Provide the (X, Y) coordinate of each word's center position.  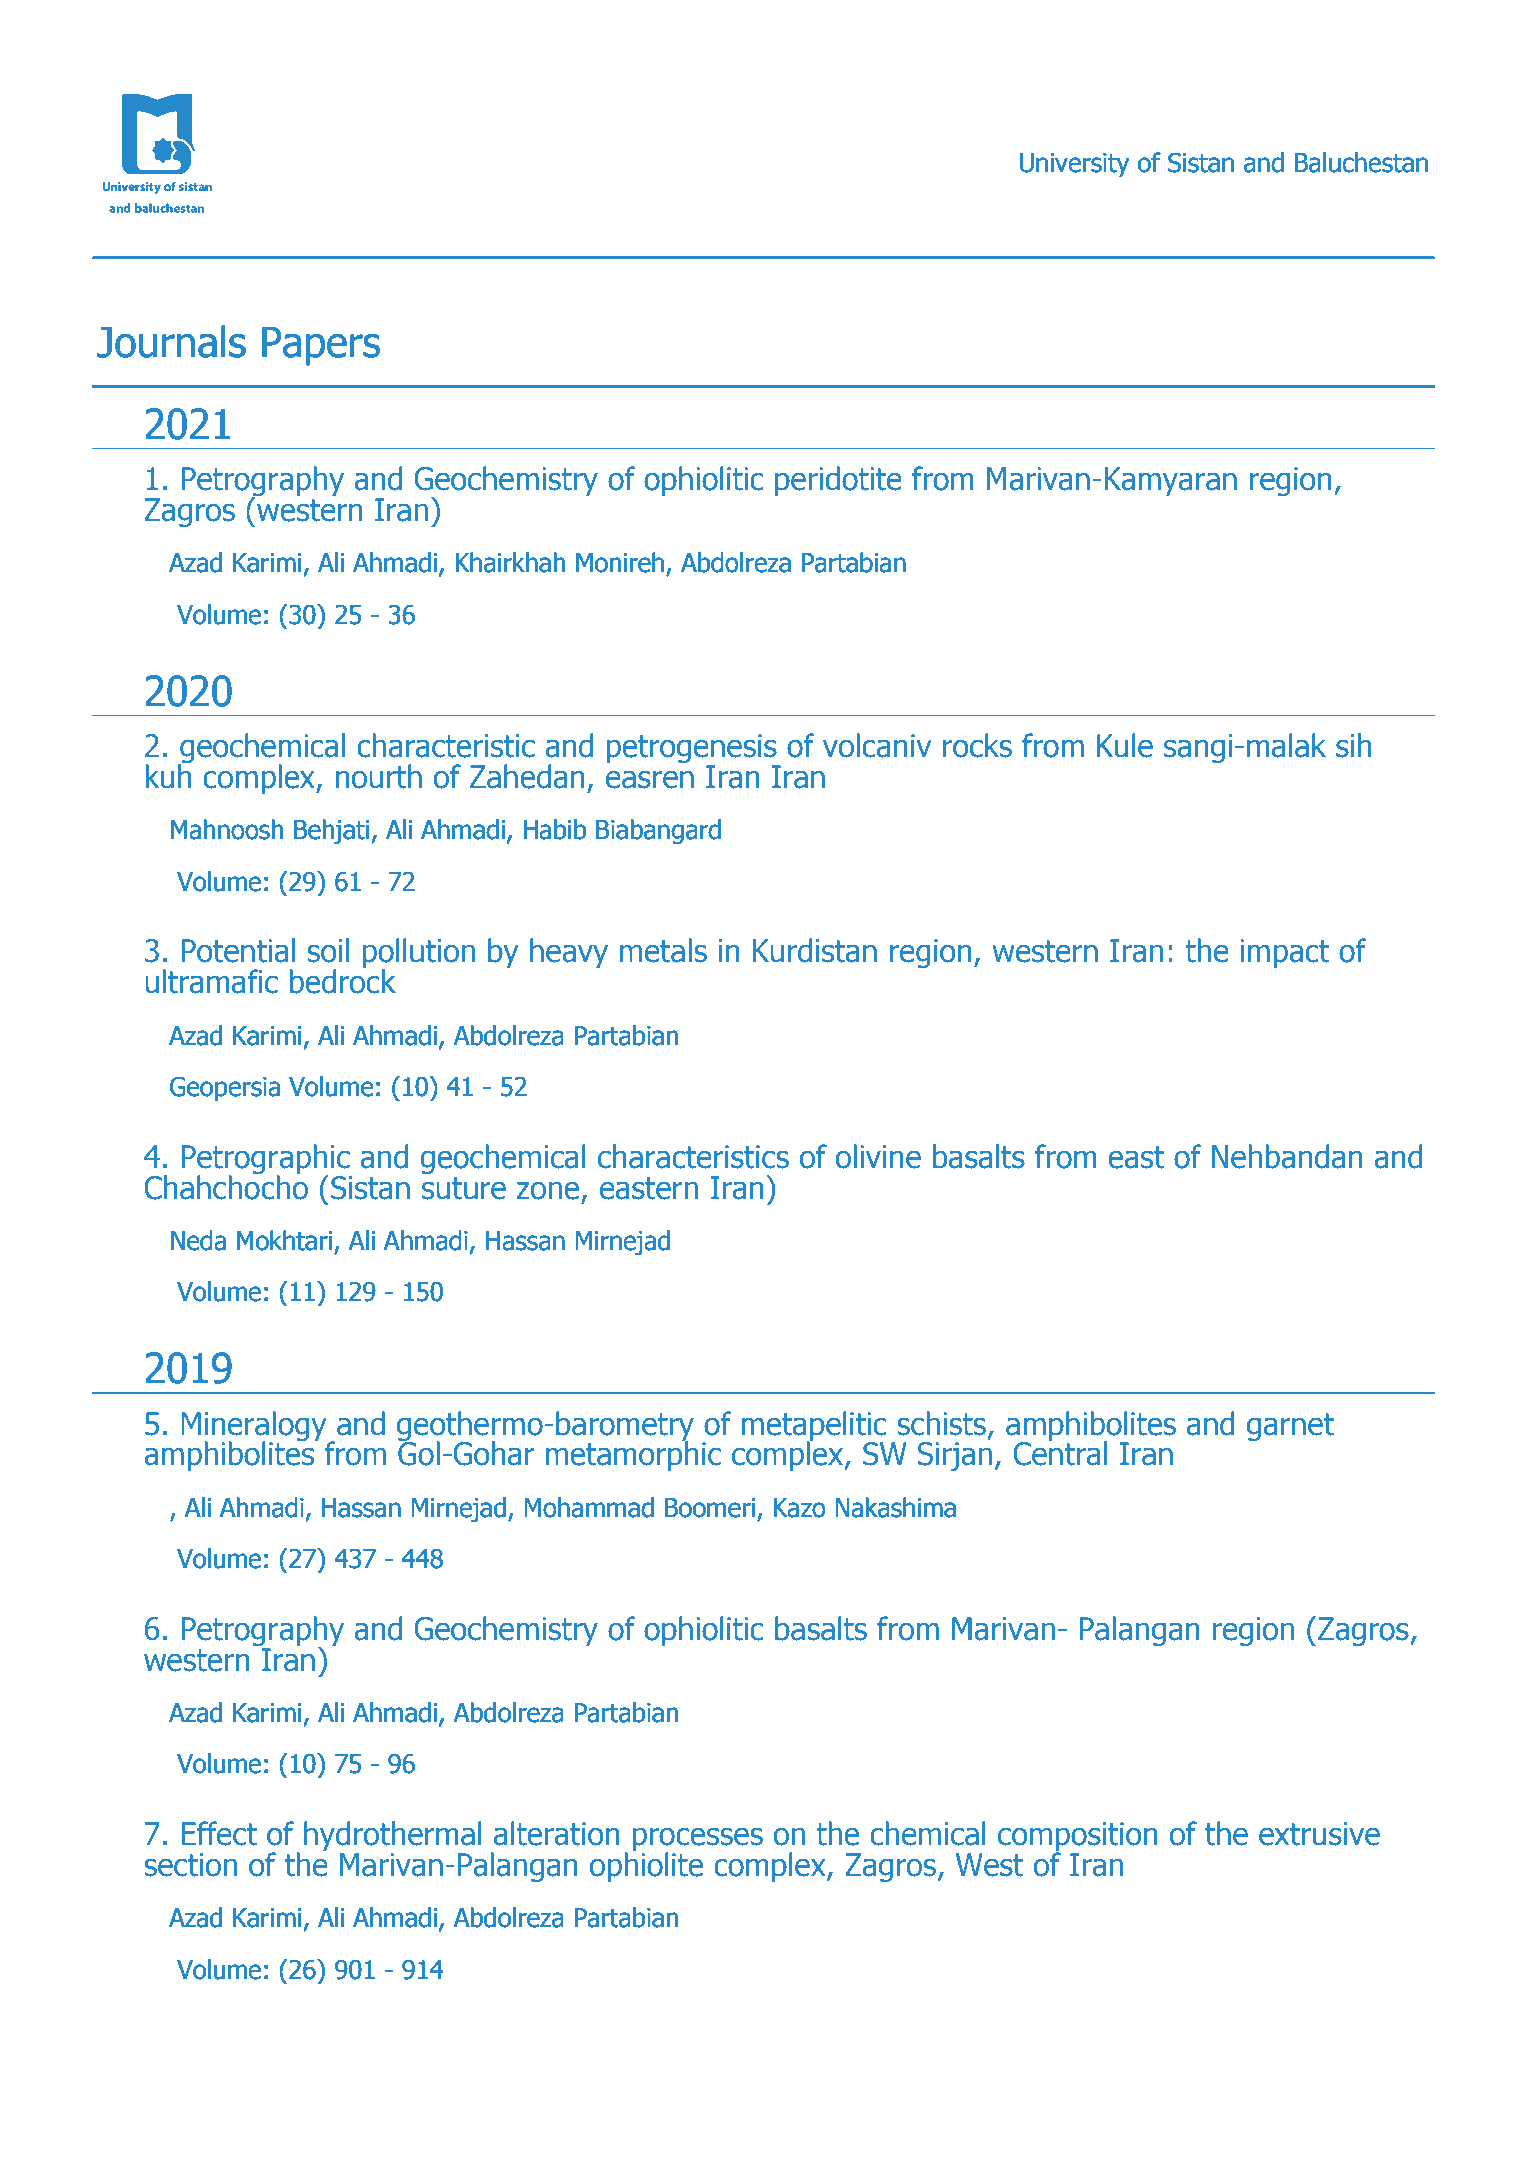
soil (328, 950)
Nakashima (895, 1507)
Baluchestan (1361, 162)
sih (1353, 745)
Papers (321, 346)
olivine (878, 1156)
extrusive (1319, 1834)
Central (1060, 1452)
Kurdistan (815, 950)
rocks (977, 745)
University (1075, 165)
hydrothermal (392, 1837)
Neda (198, 1240)
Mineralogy (255, 1427)
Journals (171, 341)
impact (1284, 953)
